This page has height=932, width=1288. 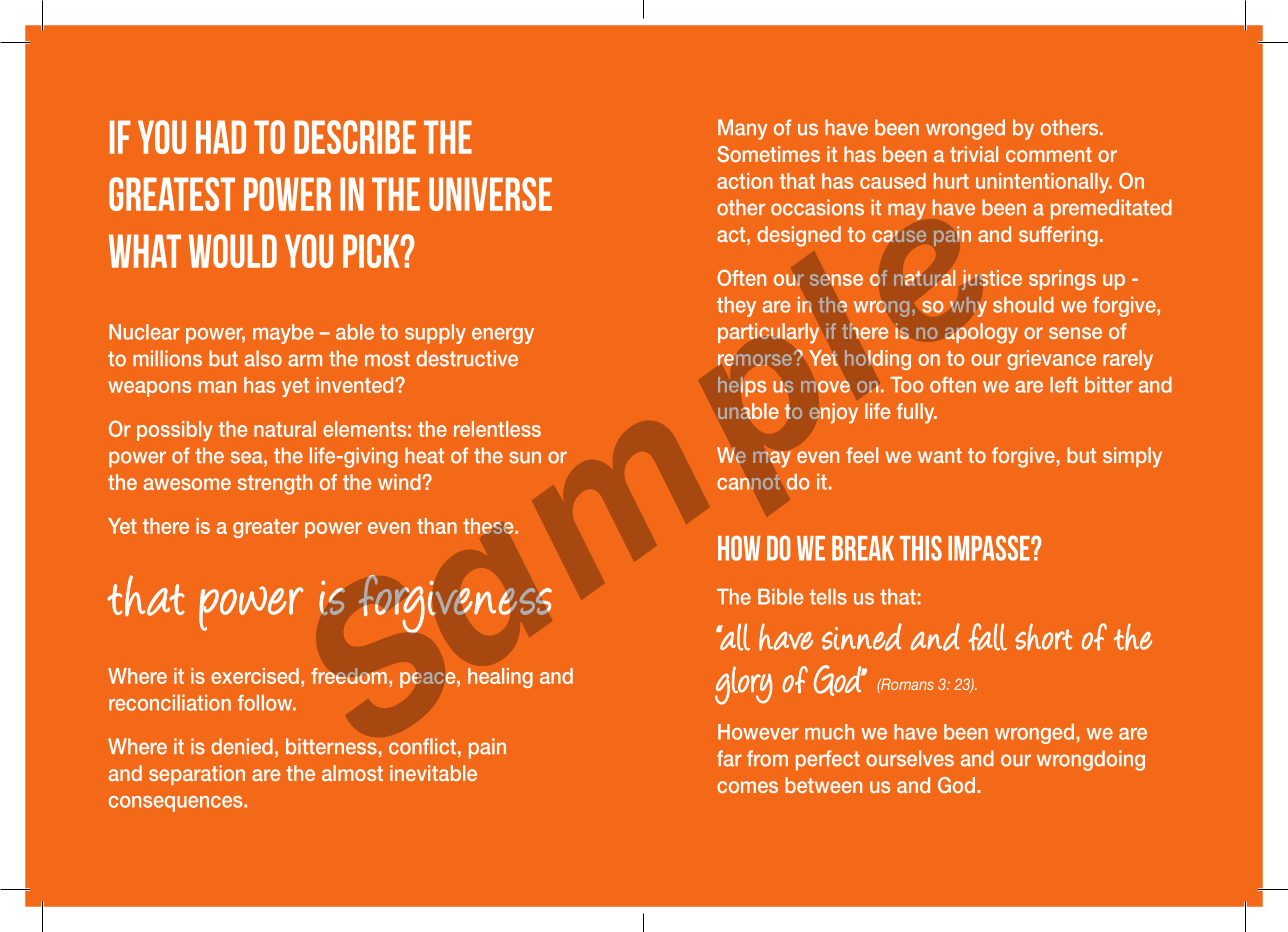 I want to click on exercised, so click(x=255, y=676).
